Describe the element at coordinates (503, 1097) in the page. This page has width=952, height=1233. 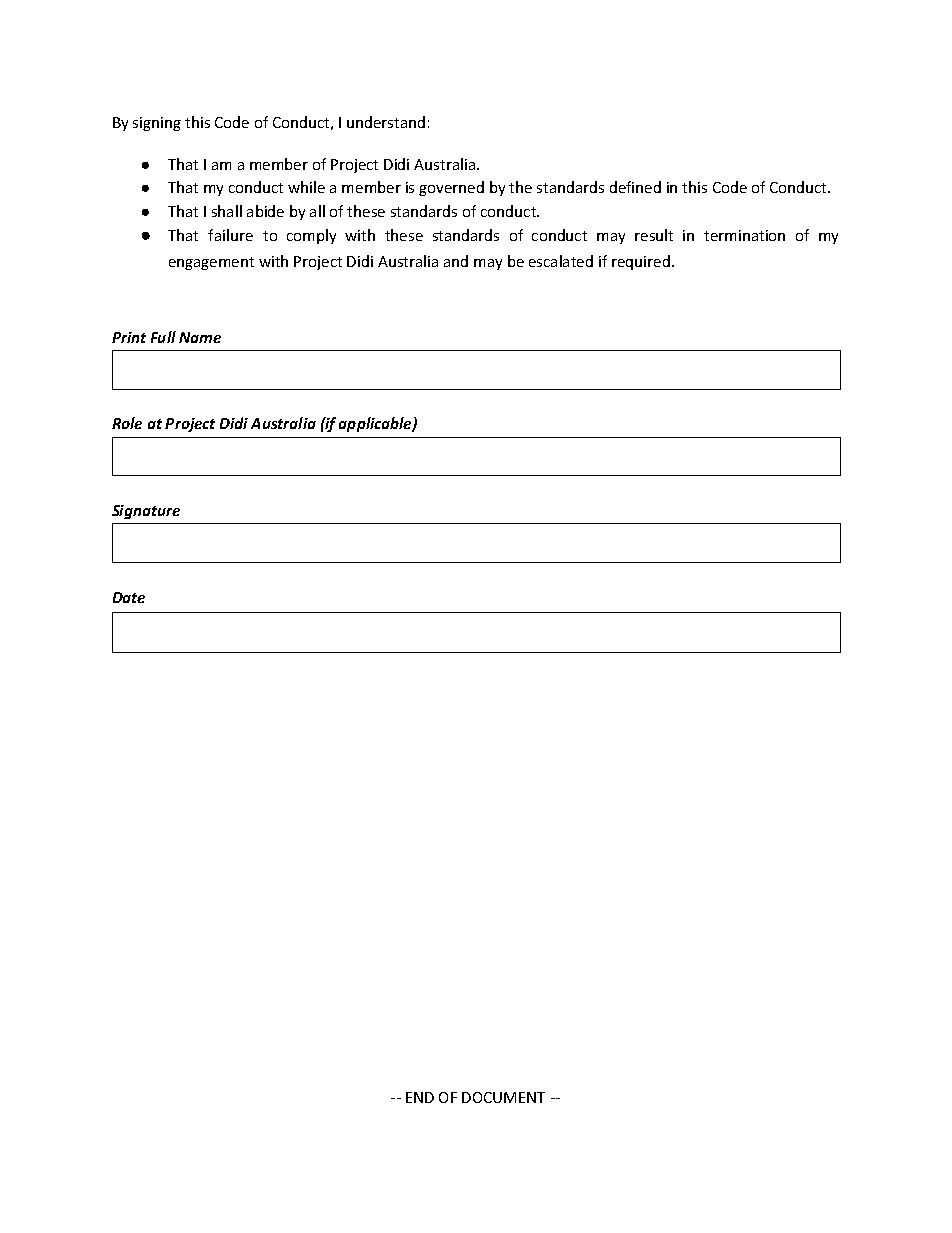
I see `DOCUMENT` at that location.
